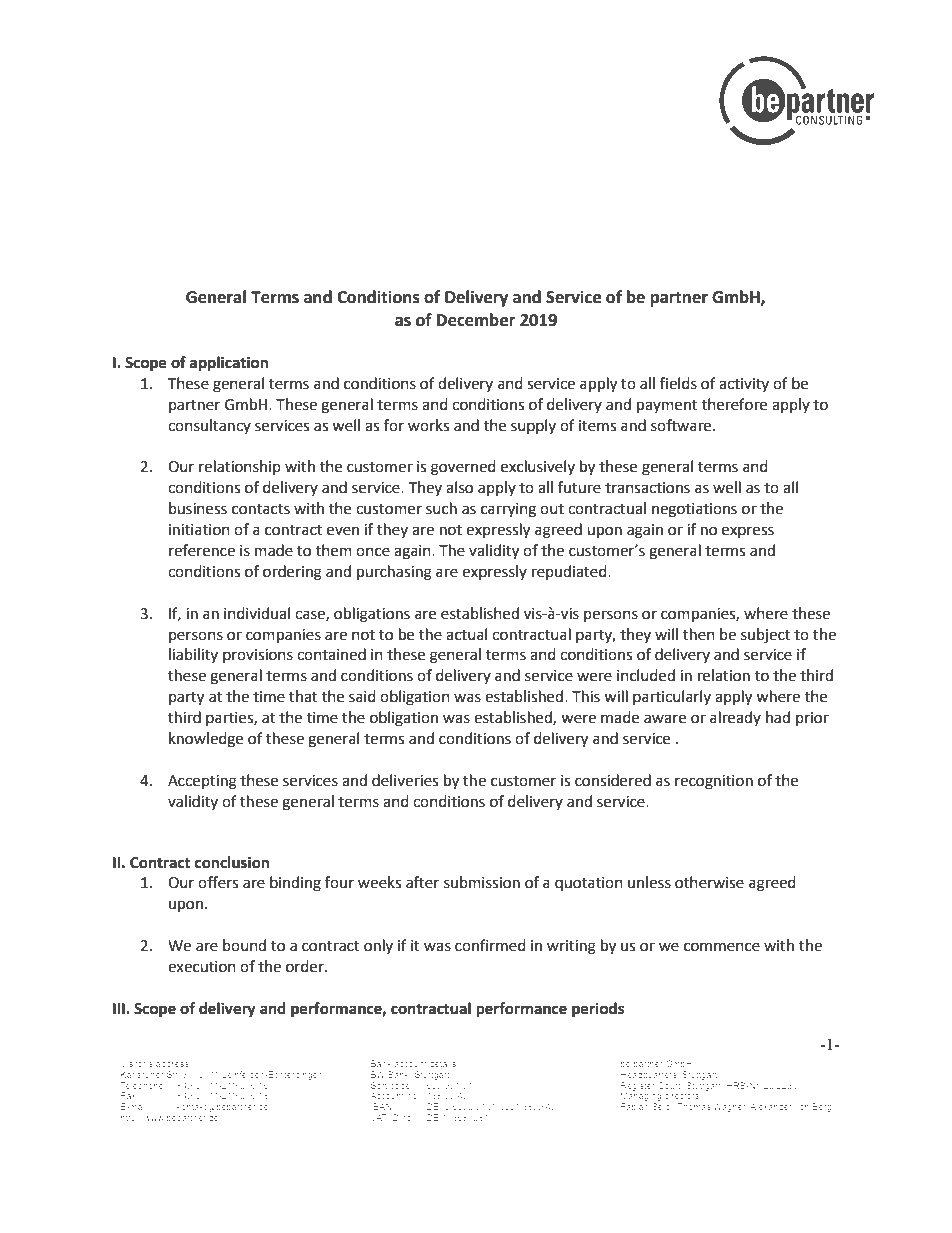 Image resolution: width=952 pixels, height=1233 pixels. What do you see at coordinates (229, 364) in the image?
I see `application` at bounding box center [229, 364].
